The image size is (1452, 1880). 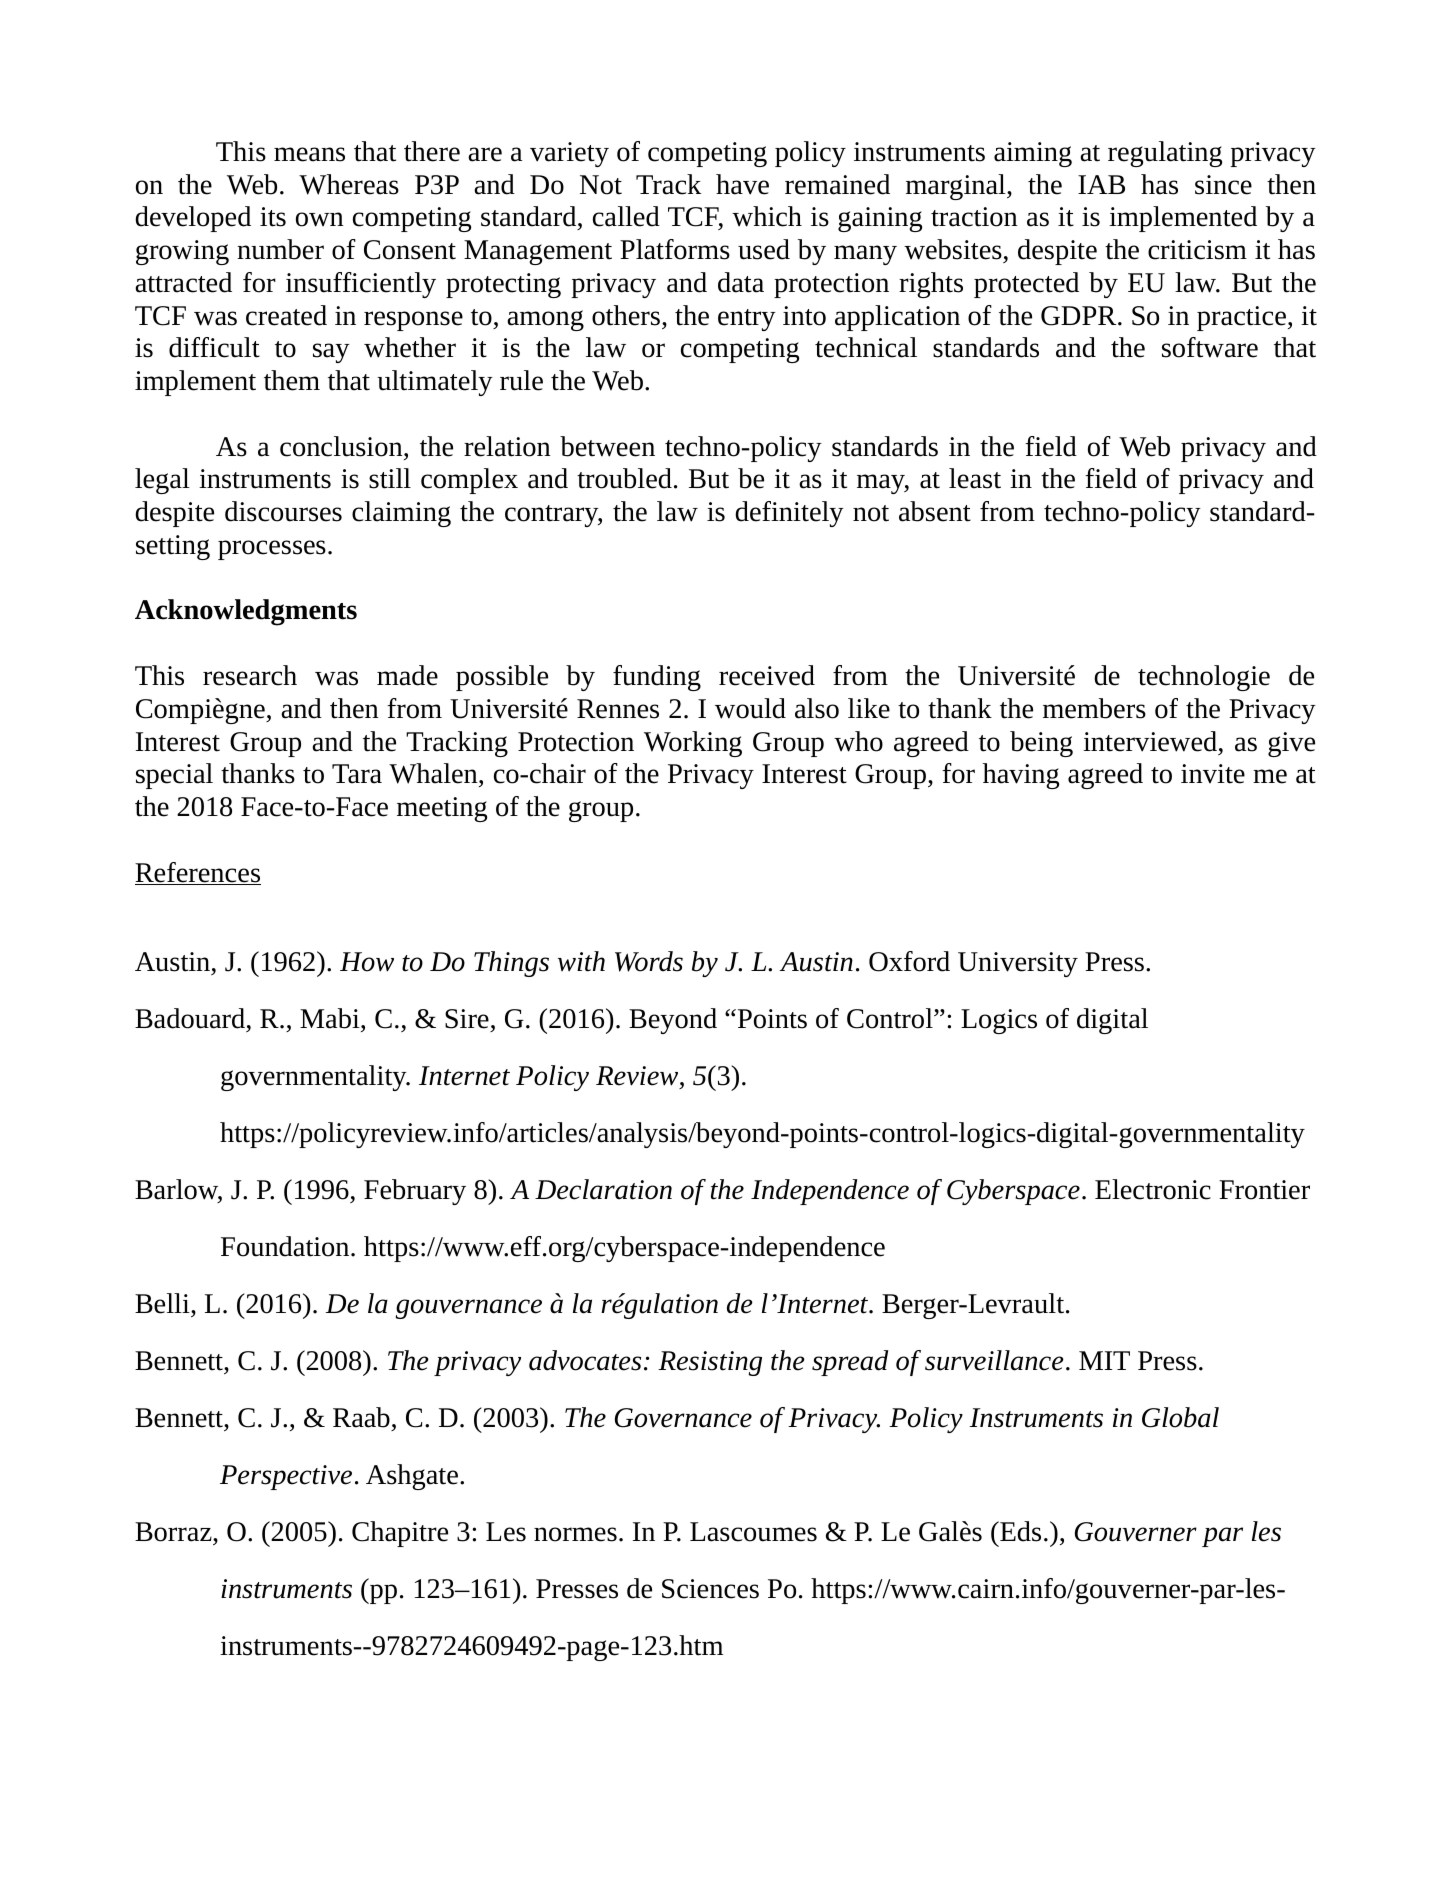 What do you see at coordinates (198, 873) in the image?
I see `References` at bounding box center [198, 873].
